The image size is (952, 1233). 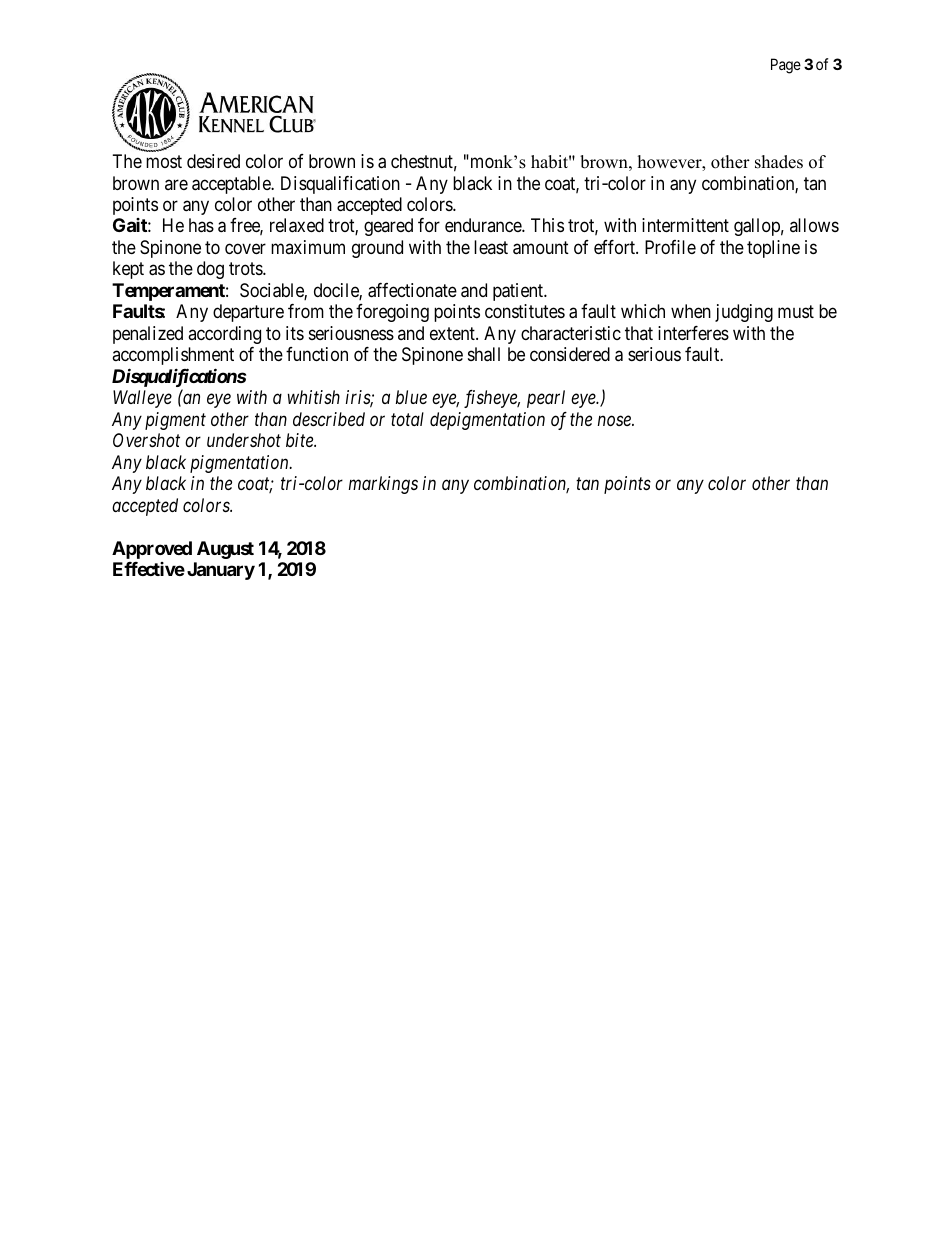 I want to click on markings, so click(x=383, y=485).
